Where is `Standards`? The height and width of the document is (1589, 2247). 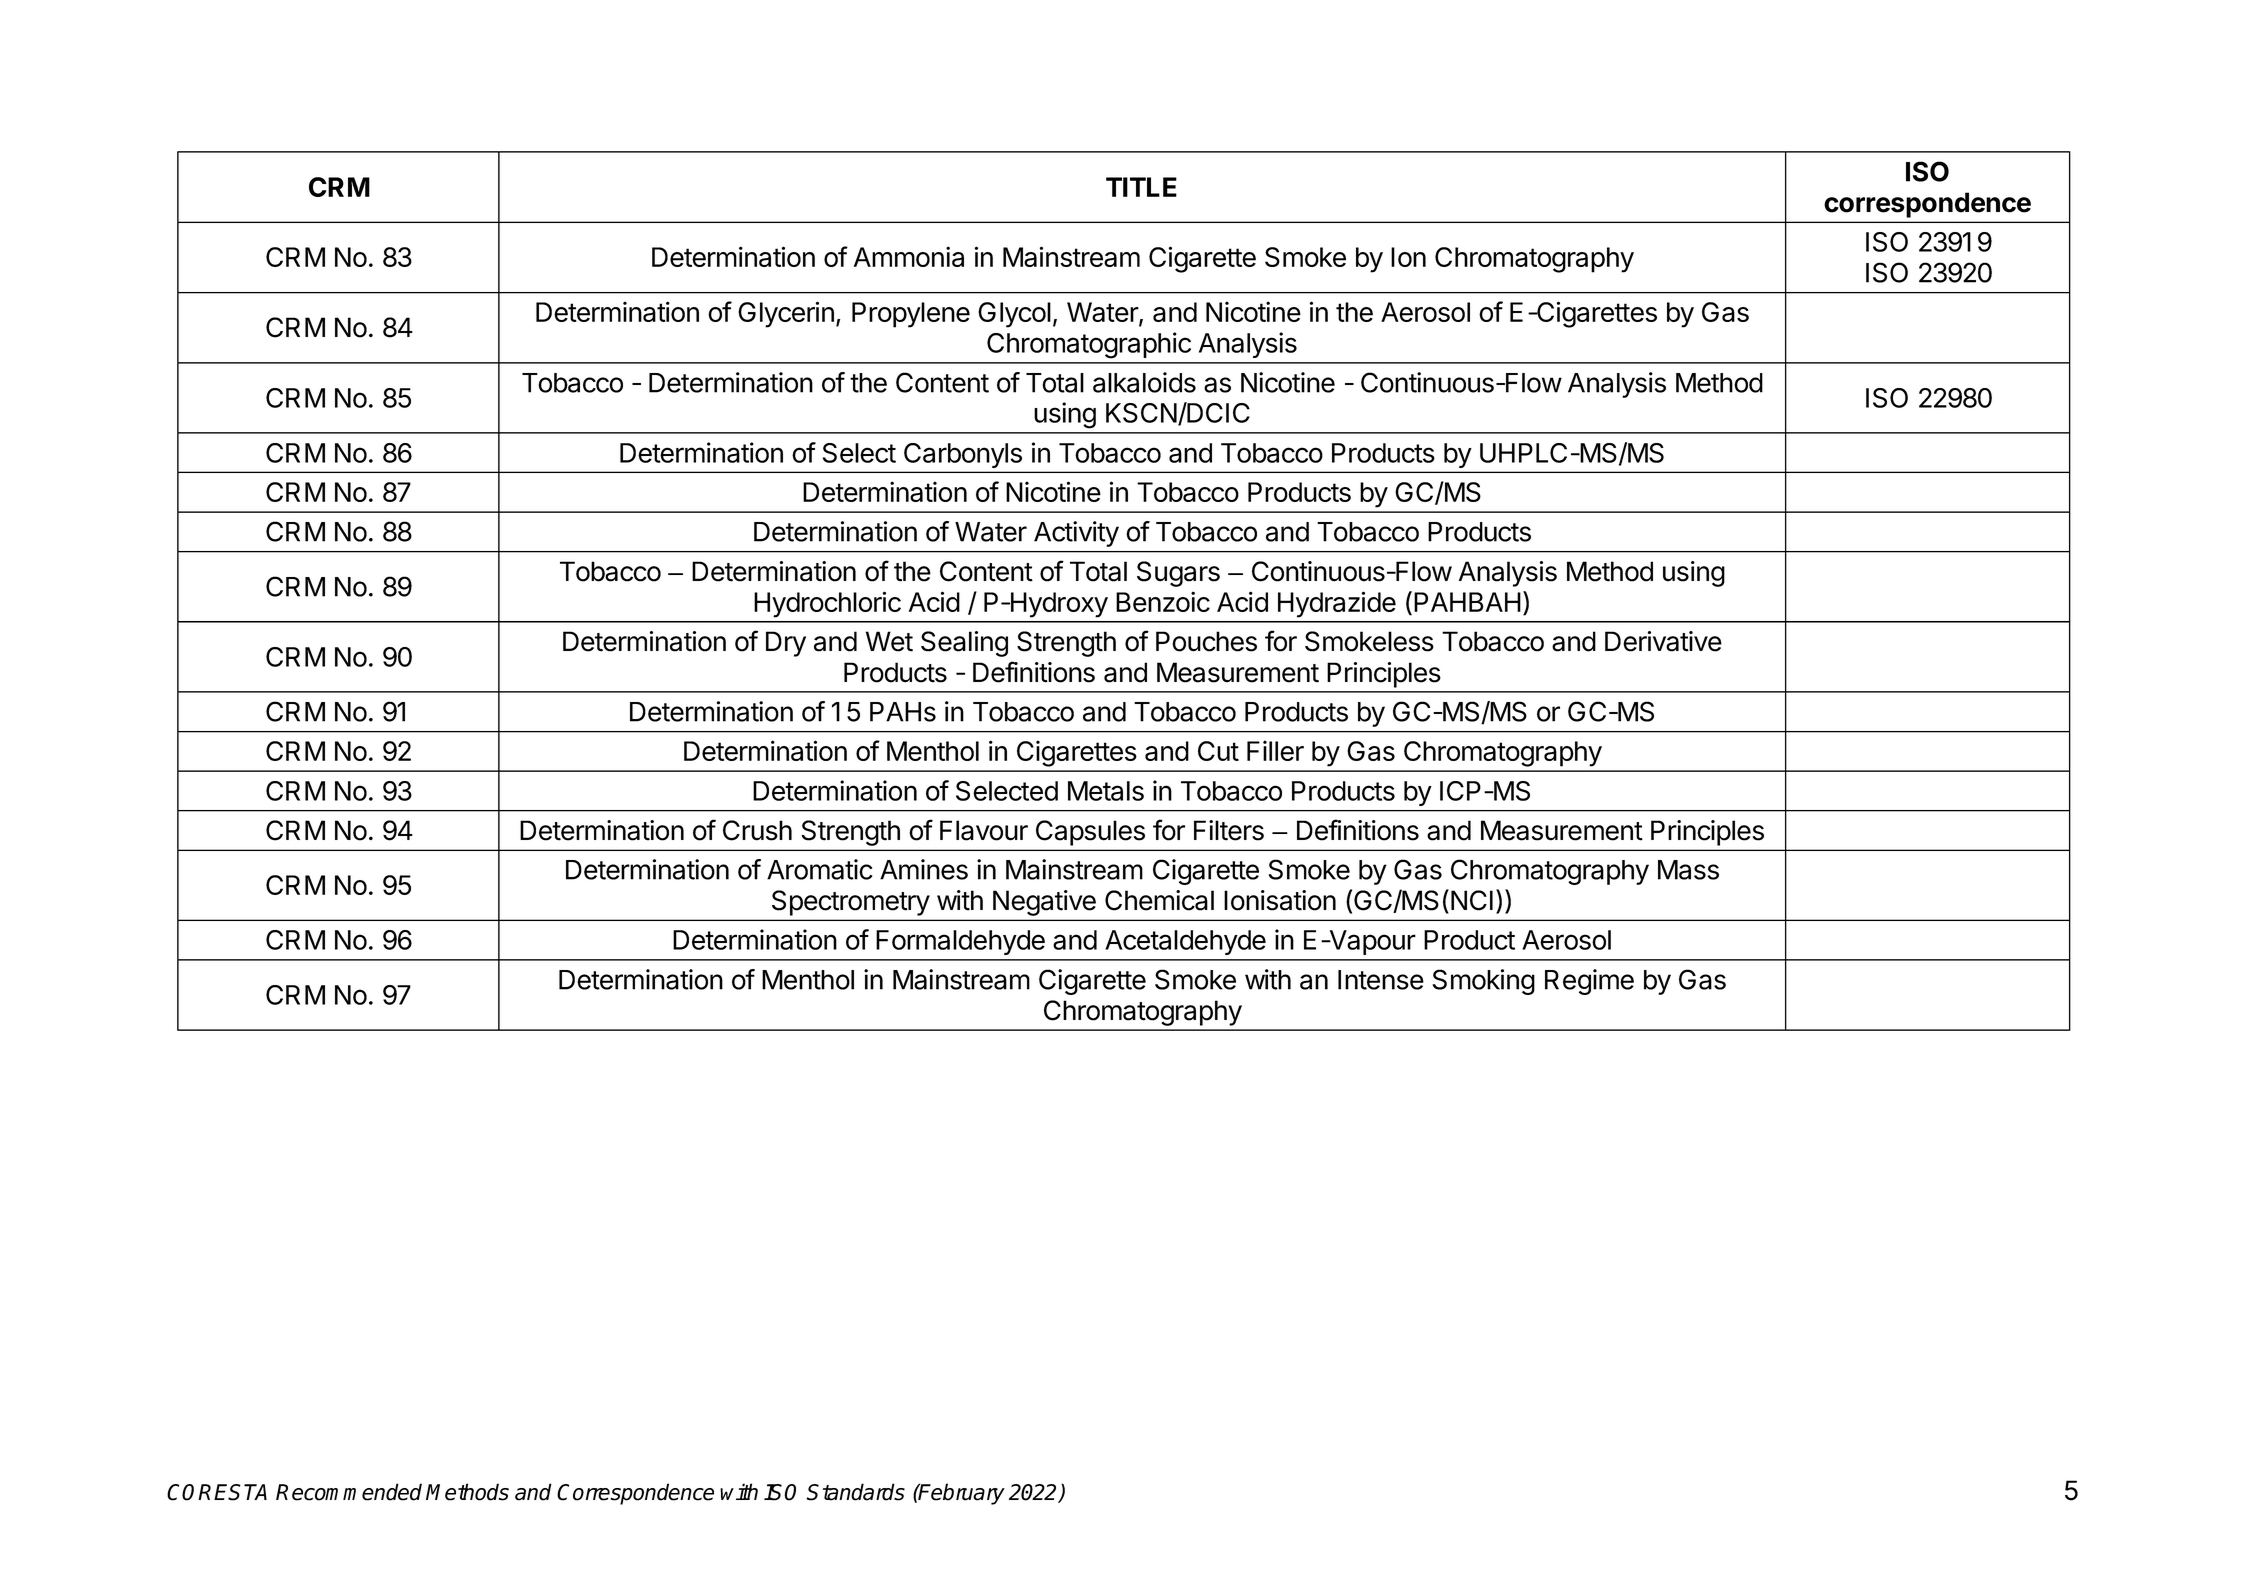 Standards is located at coordinates (856, 1492).
